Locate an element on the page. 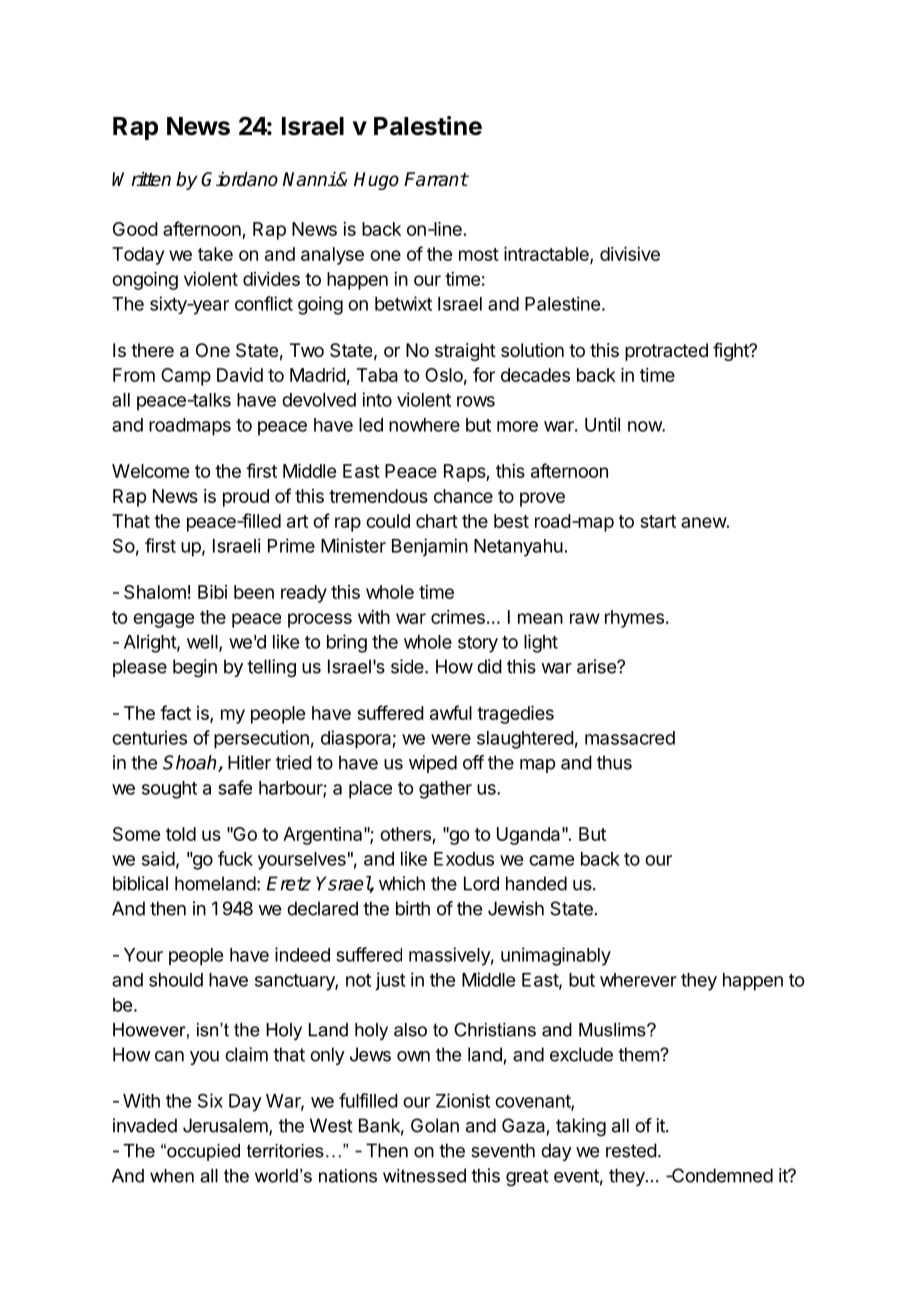 The image size is (924, 1309). Hugo is located at coordinates (376, 181).
